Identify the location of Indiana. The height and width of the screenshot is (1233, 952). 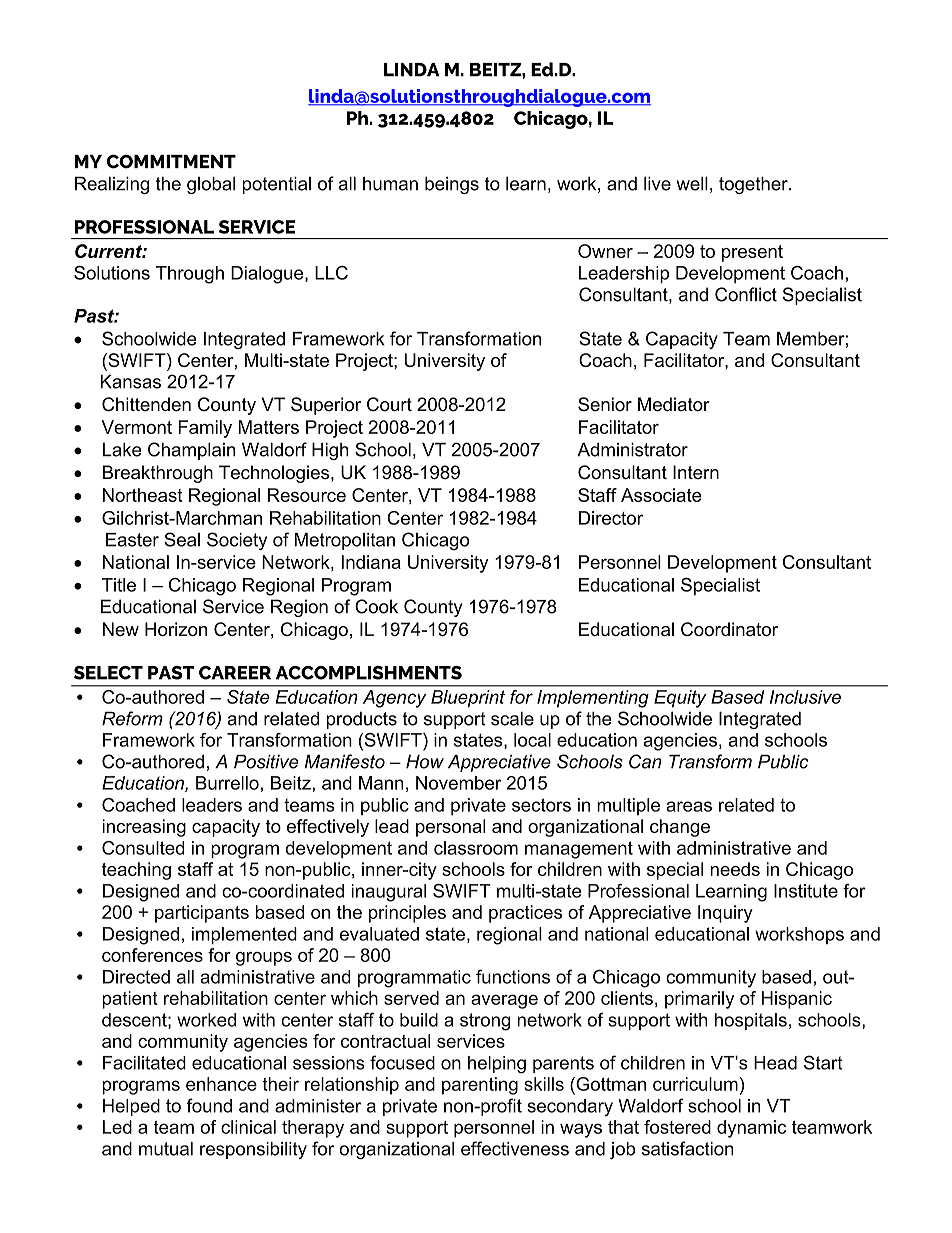
(371, 562).
